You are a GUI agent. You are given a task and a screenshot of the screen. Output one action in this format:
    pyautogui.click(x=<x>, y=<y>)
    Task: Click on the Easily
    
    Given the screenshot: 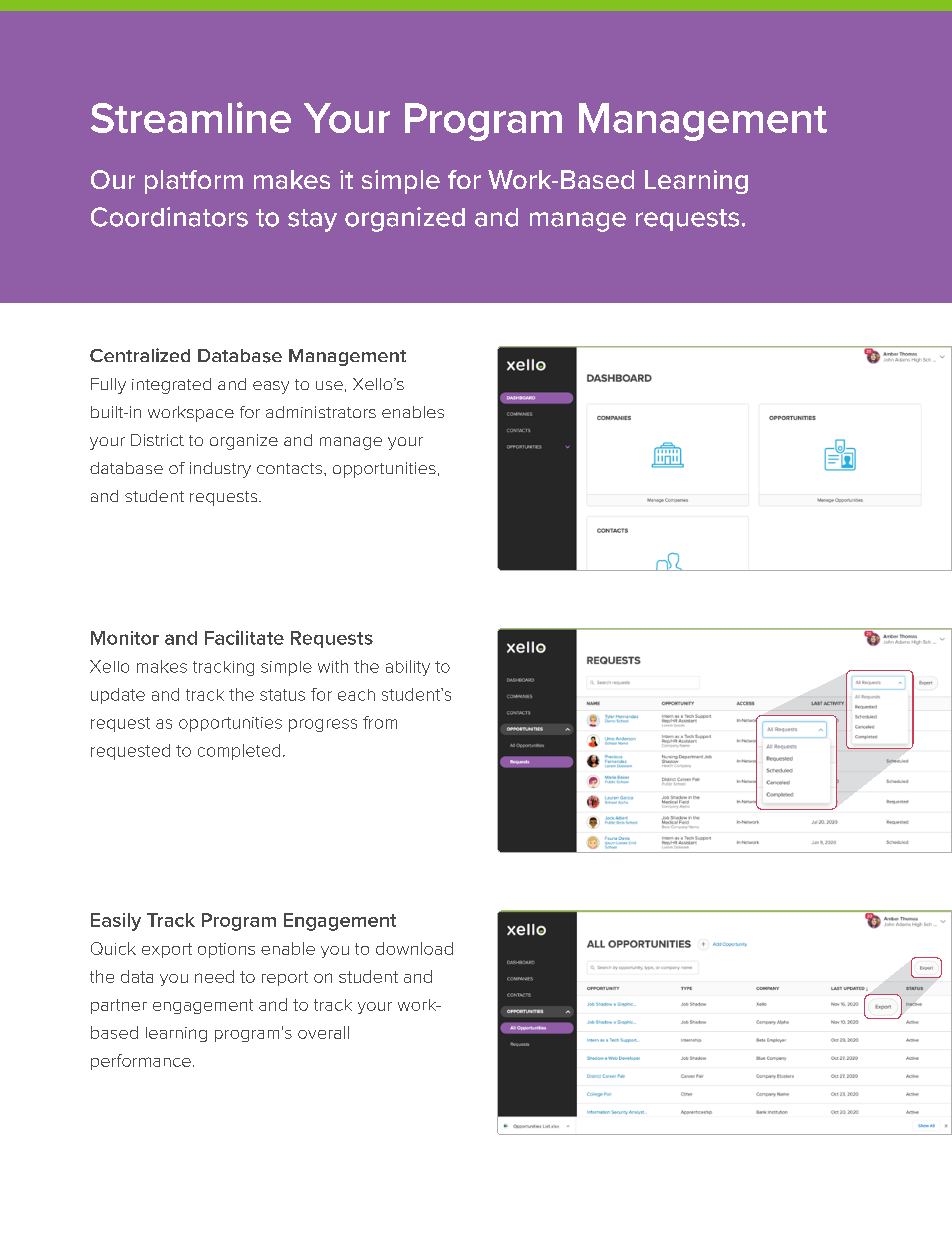 What is the action you would take?
    pyautogui.click(x=116, y=922)
